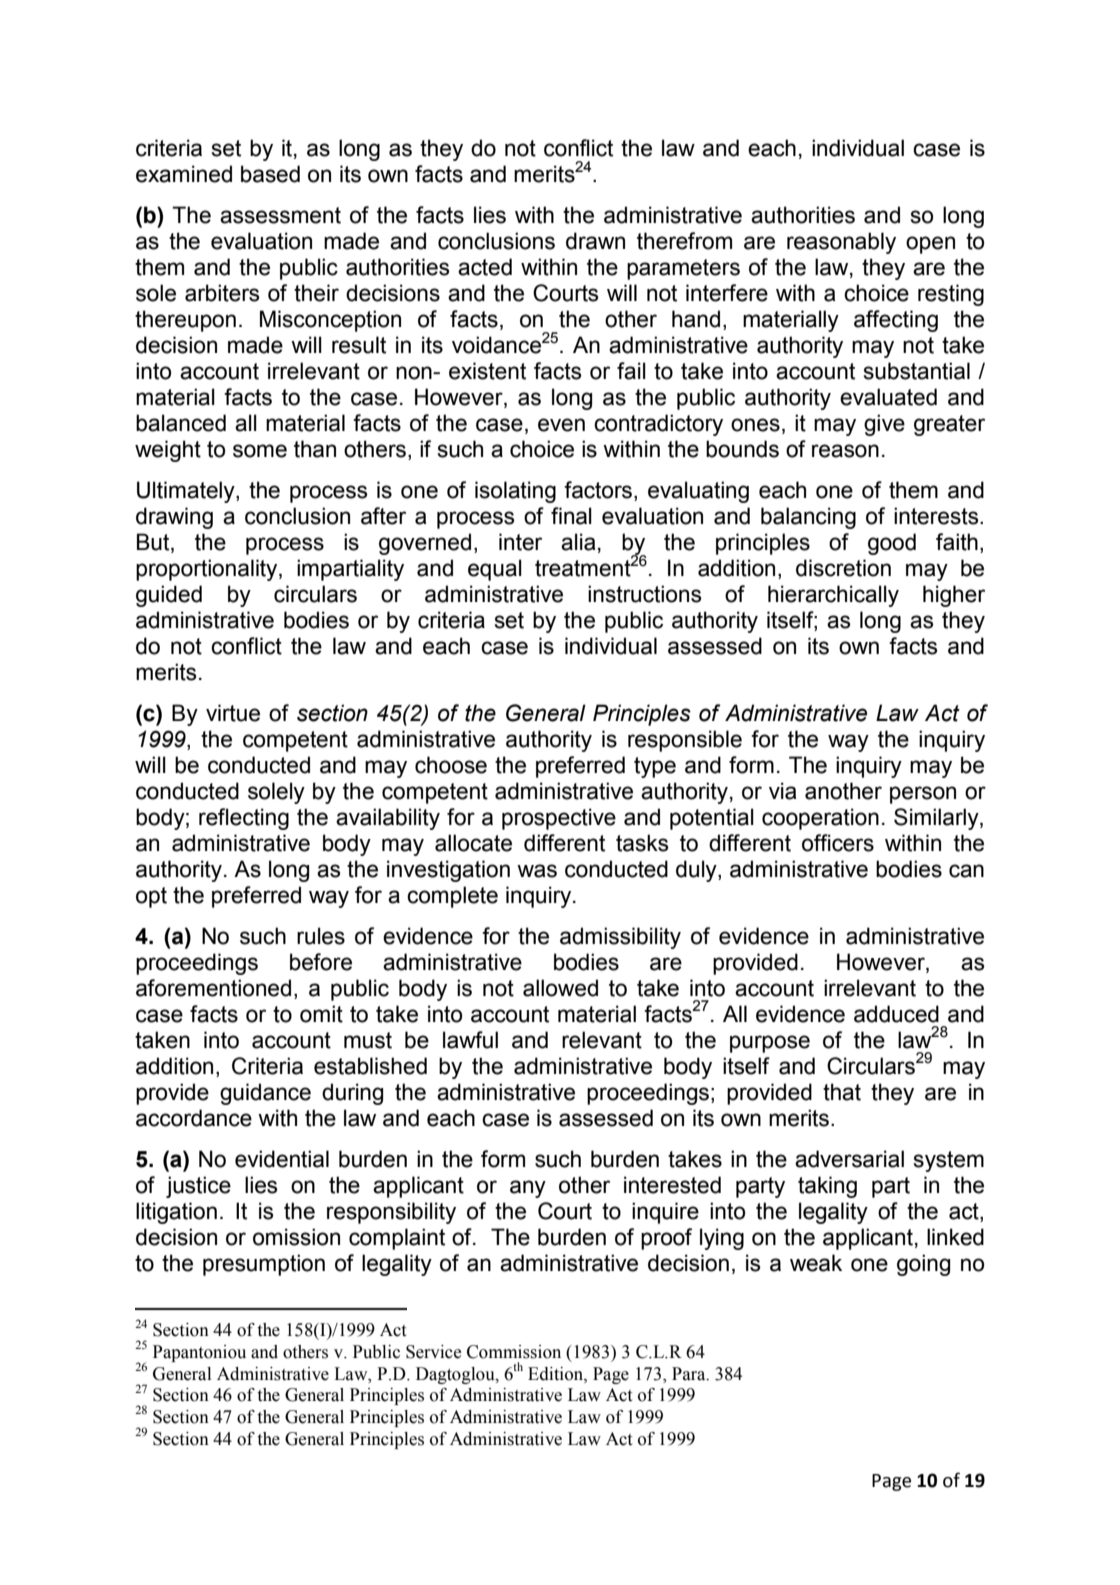  Describe the element at coordinates (208, 570) in the page. I see `proportionality` at that location.
